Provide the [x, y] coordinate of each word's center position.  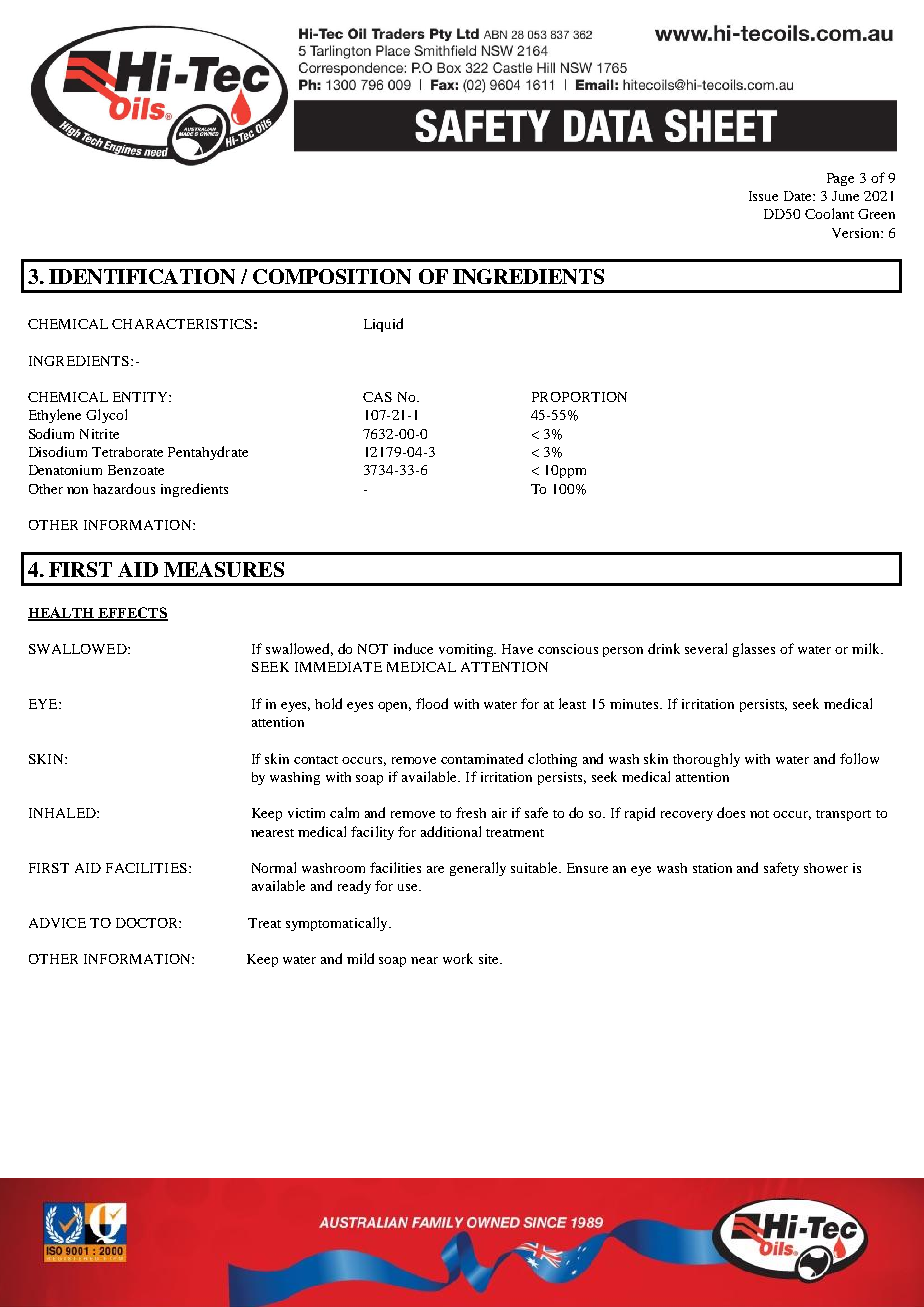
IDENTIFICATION [142, 276]
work [458, 958]
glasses [754, 650]
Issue [763, 196]
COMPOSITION [332, 276]
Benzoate [136, 470]
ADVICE [57, 923]
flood [432, 703]
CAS [377, 397]
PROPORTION [579, 397]
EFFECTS [132, 614]
